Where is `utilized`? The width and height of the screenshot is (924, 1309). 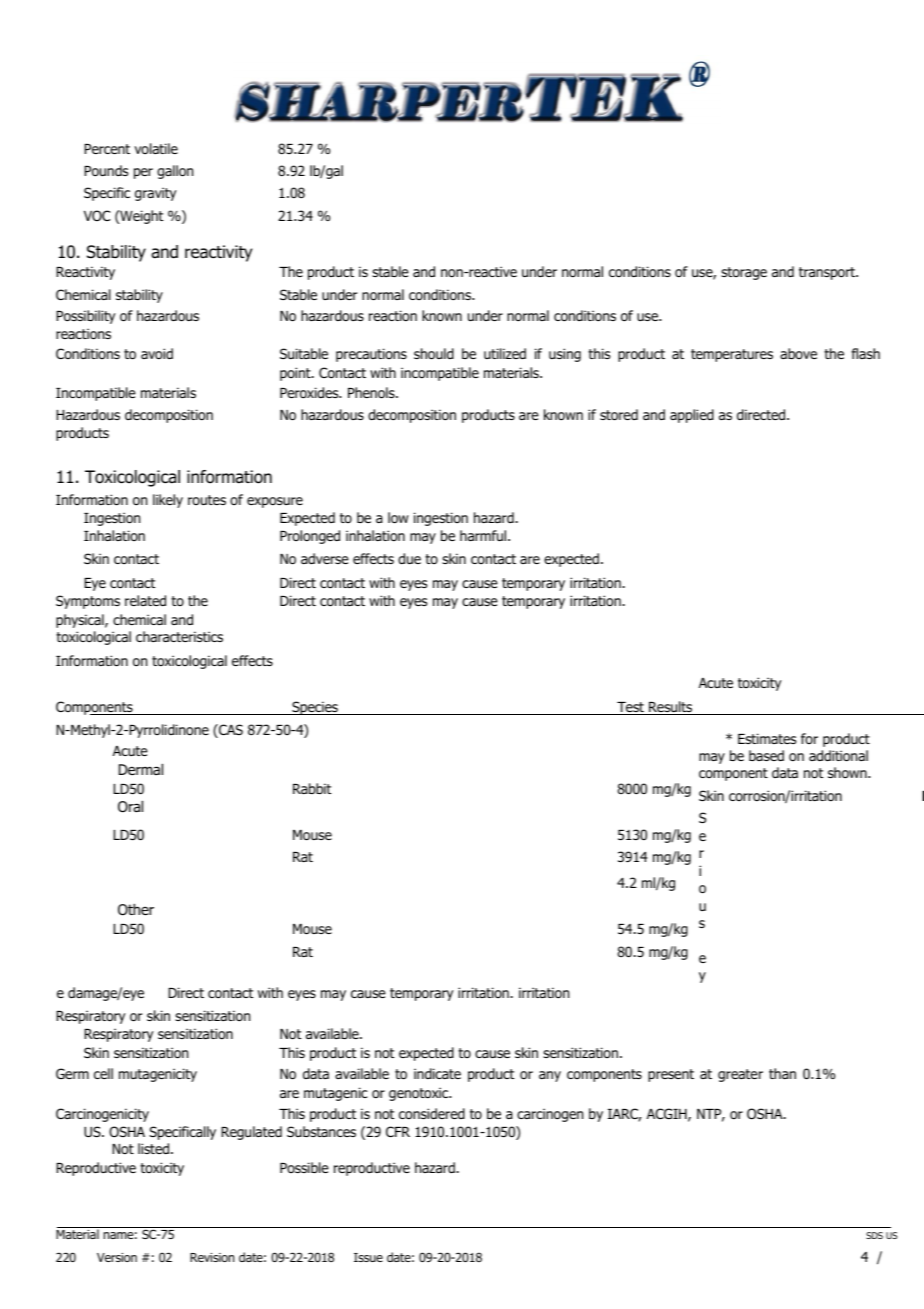
utilized is located at coordinates (505, 353).
